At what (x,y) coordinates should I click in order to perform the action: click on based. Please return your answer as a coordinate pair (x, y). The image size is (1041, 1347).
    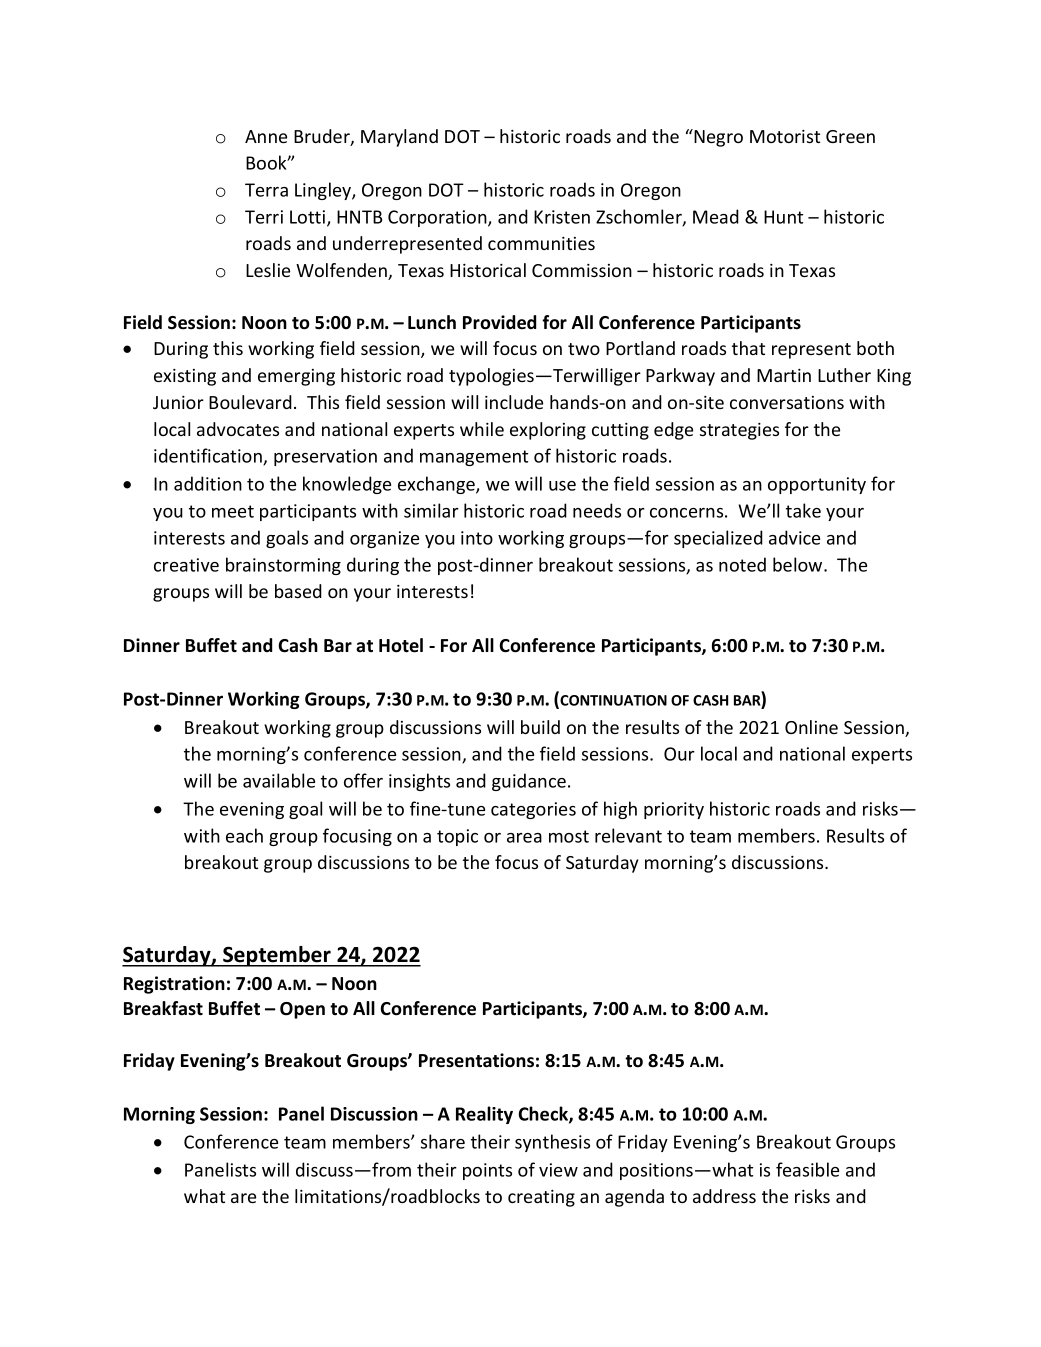
    Looking at the image, I should click on (298, 591).
